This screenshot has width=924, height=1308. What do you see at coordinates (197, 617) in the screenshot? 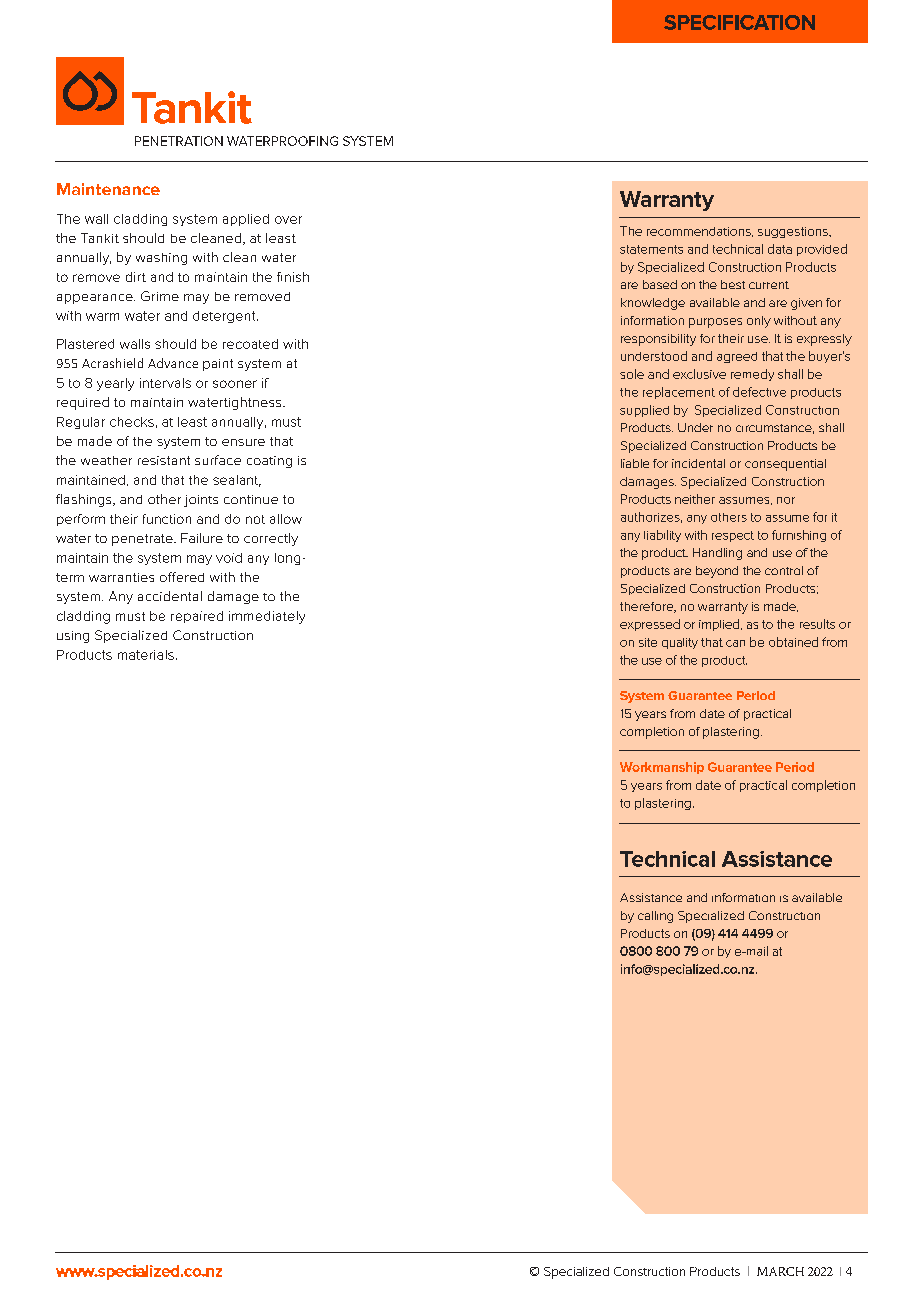
I see `repaired` at bounding box center [197, 617].
